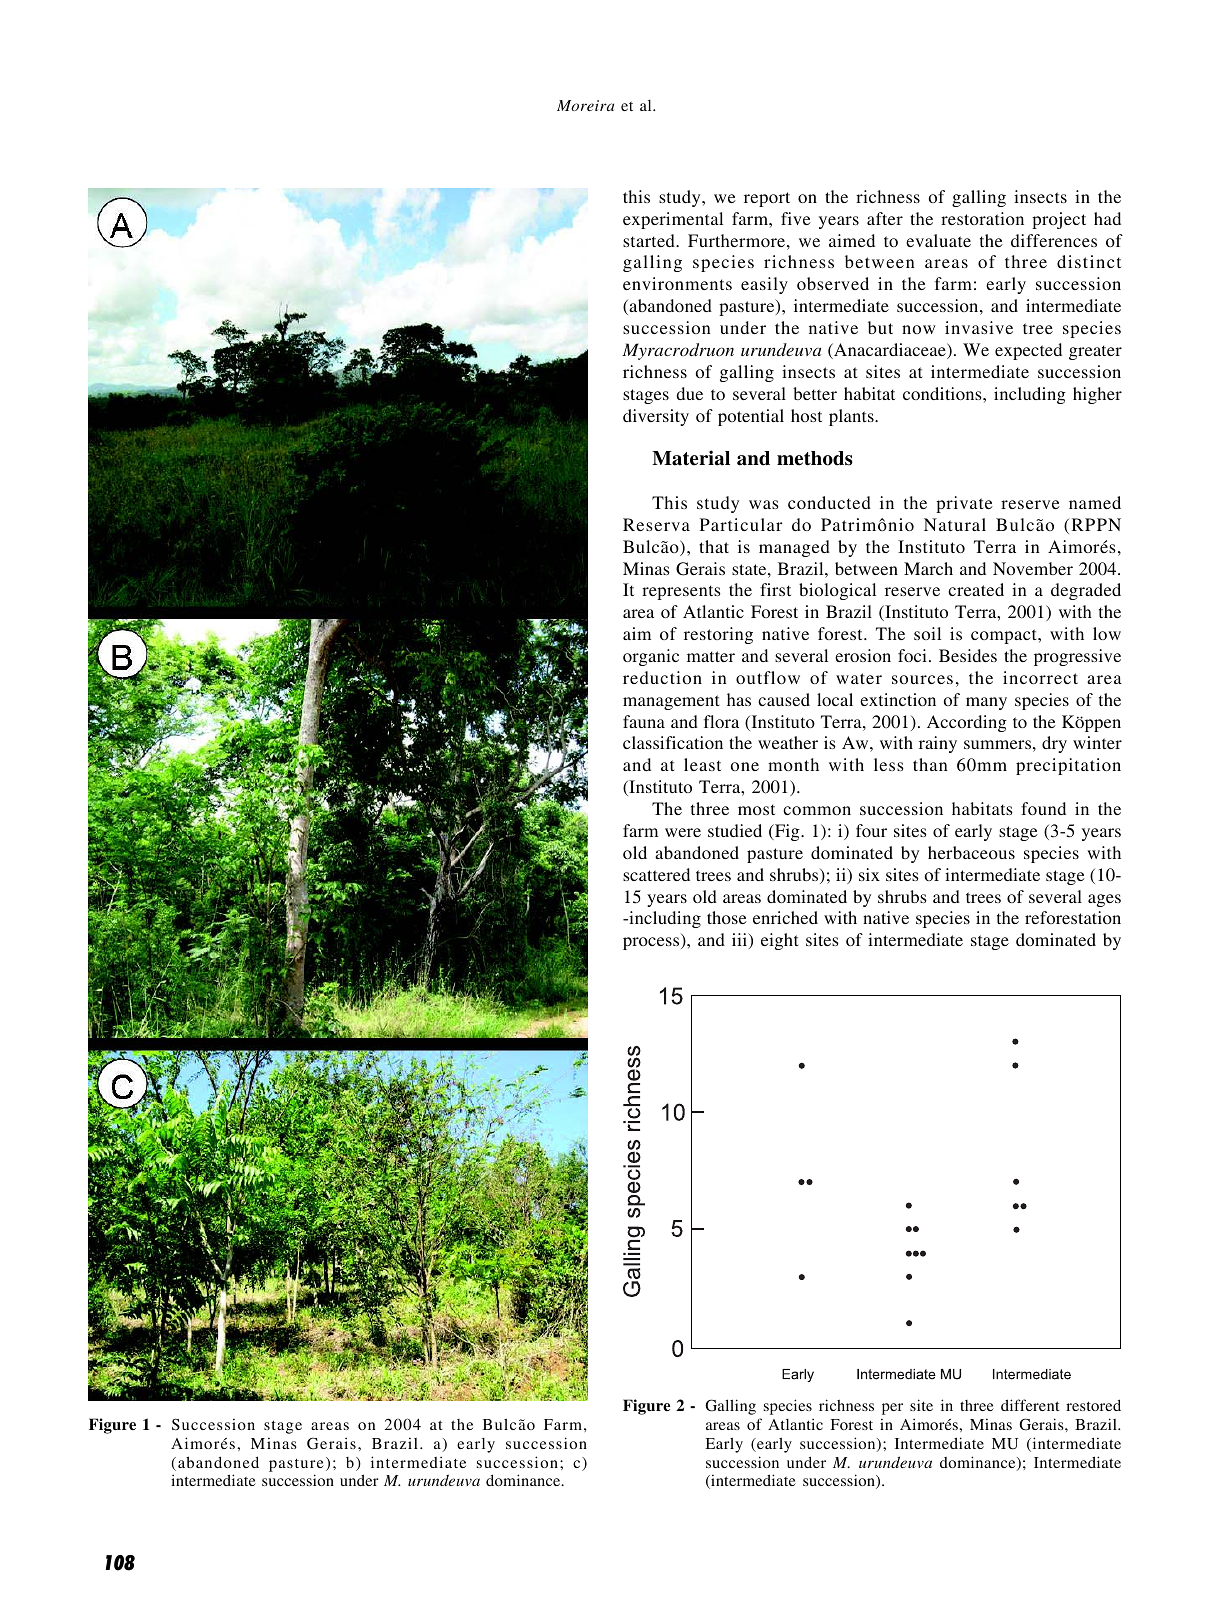 The height and width of the screenshot is (1623, 1210). Describe the element at coordinates (1054, 744) in the screenshot. I see `dry` at that location.
